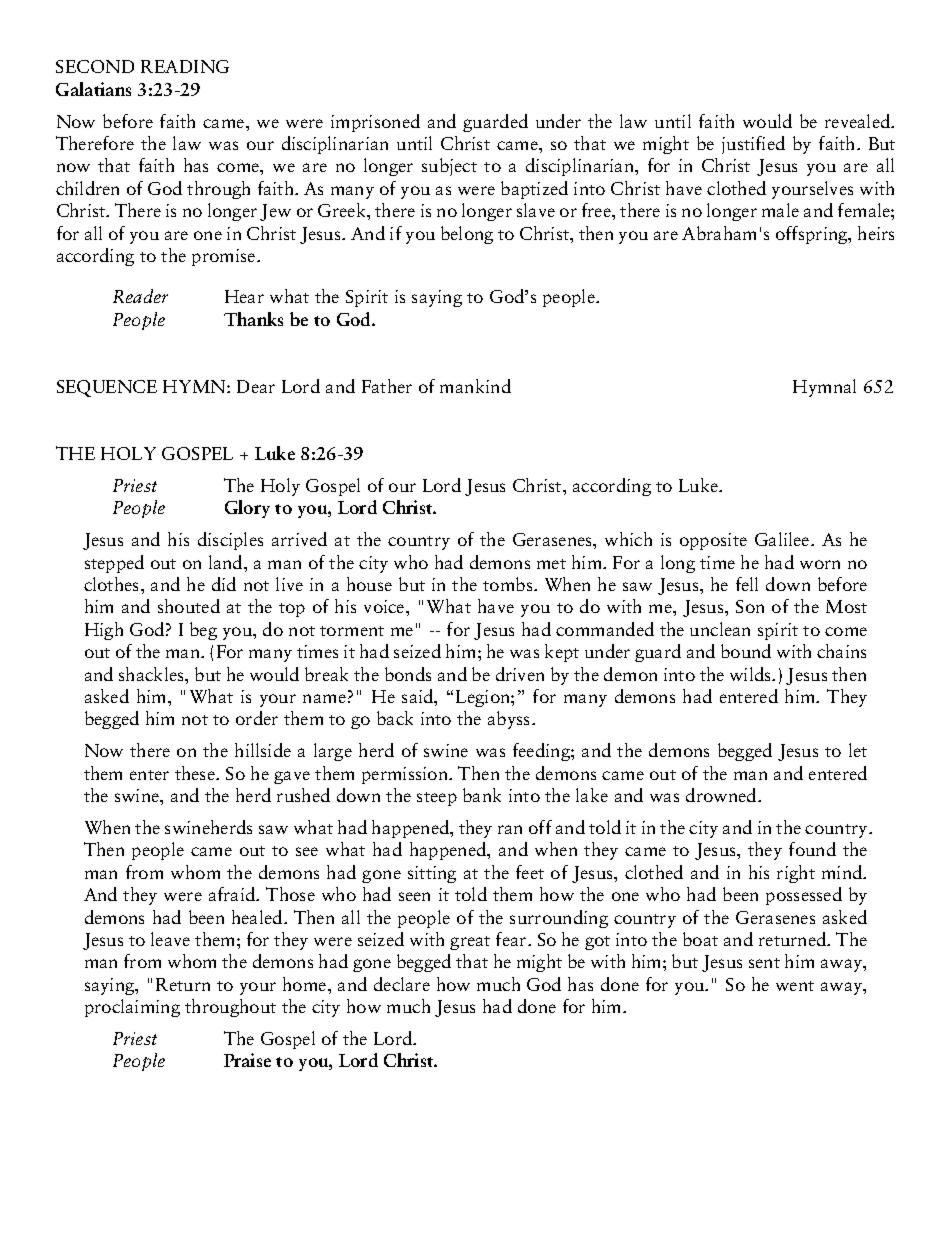 The image size is (952, 1233). What do you see at coordinates (722, 795) in the screenshot?
I see `drowned` at bounding box center [722, 795].
